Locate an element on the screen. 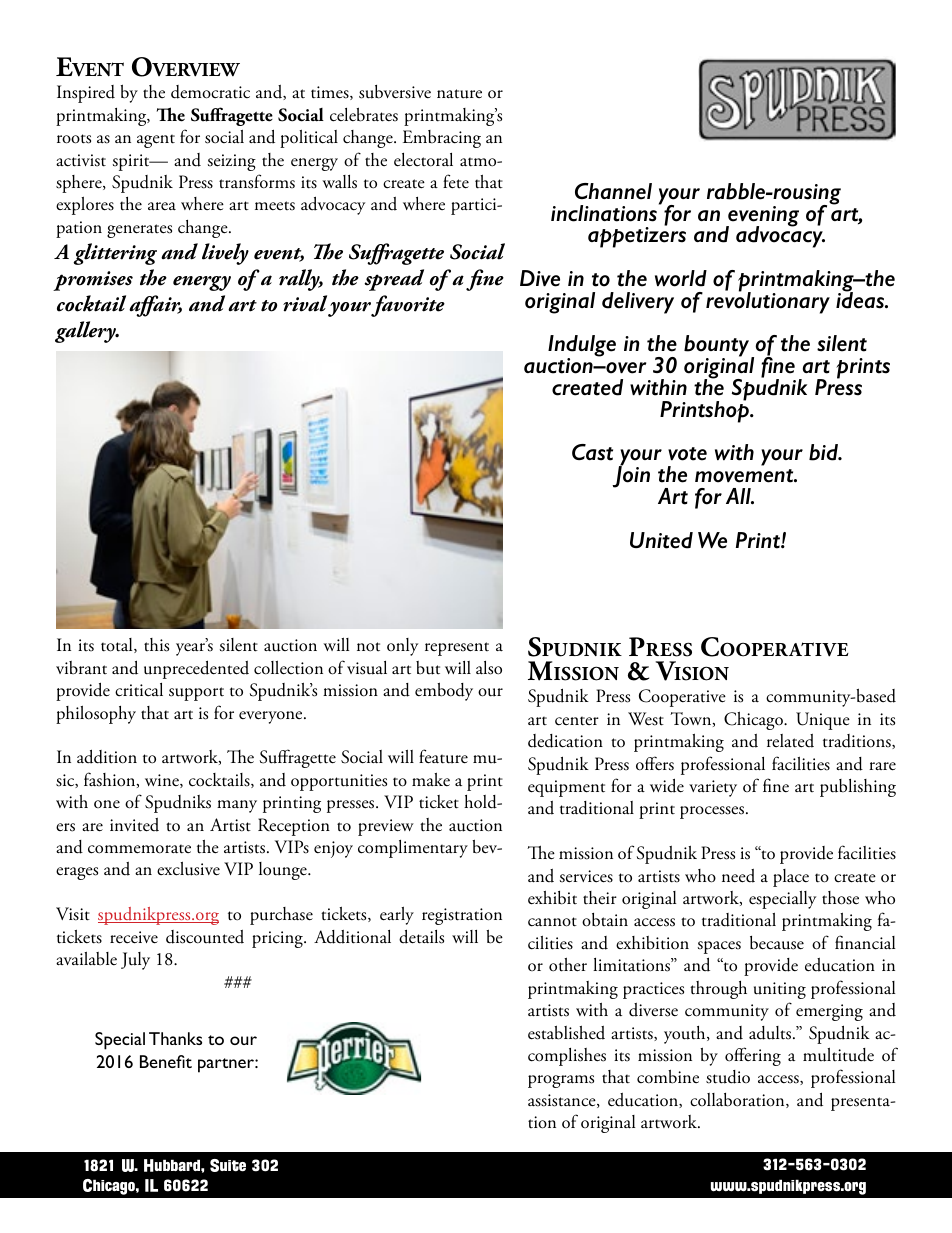 The height and width of the screenshot is (1233, 952). gallery is located at coordinates (86, 332).
